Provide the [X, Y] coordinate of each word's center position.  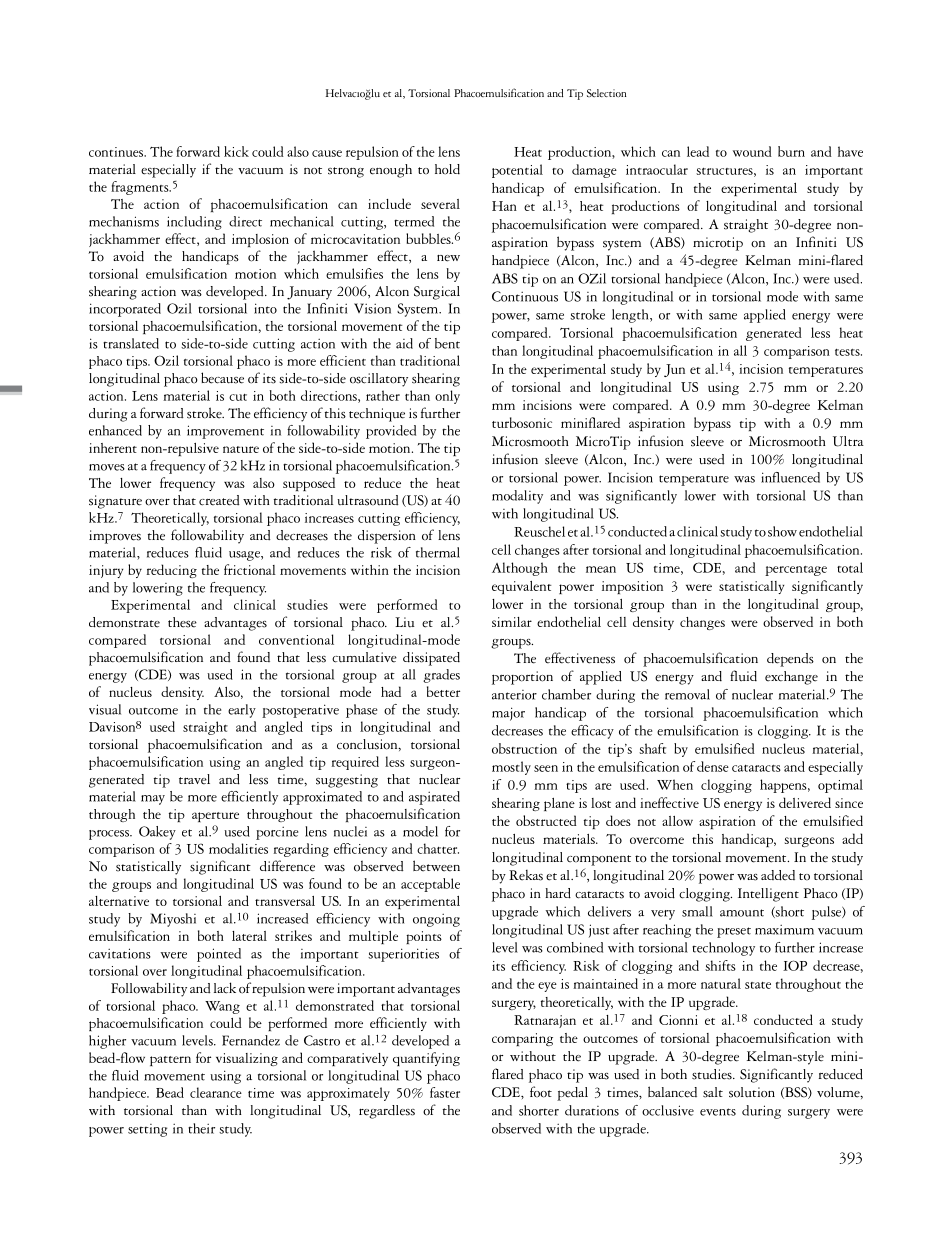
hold [447, 169]
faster [445, 1092]
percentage [796, 571]
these [182, 622]
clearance [216, 1092]
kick [236, 151]
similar [512, 622]
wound [752, 151]
